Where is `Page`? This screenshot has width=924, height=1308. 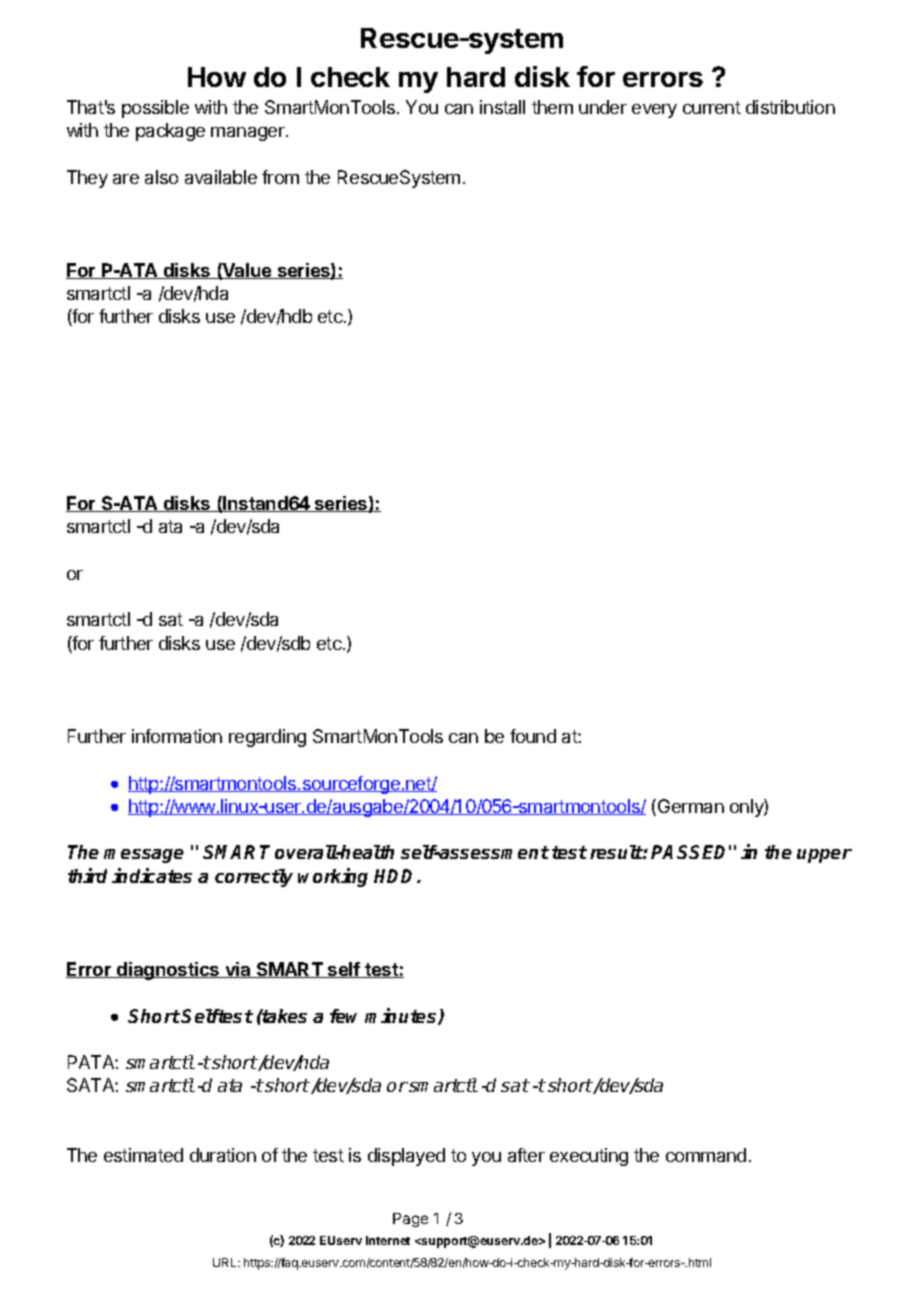
Page is located at coordinates (410, 1220).
